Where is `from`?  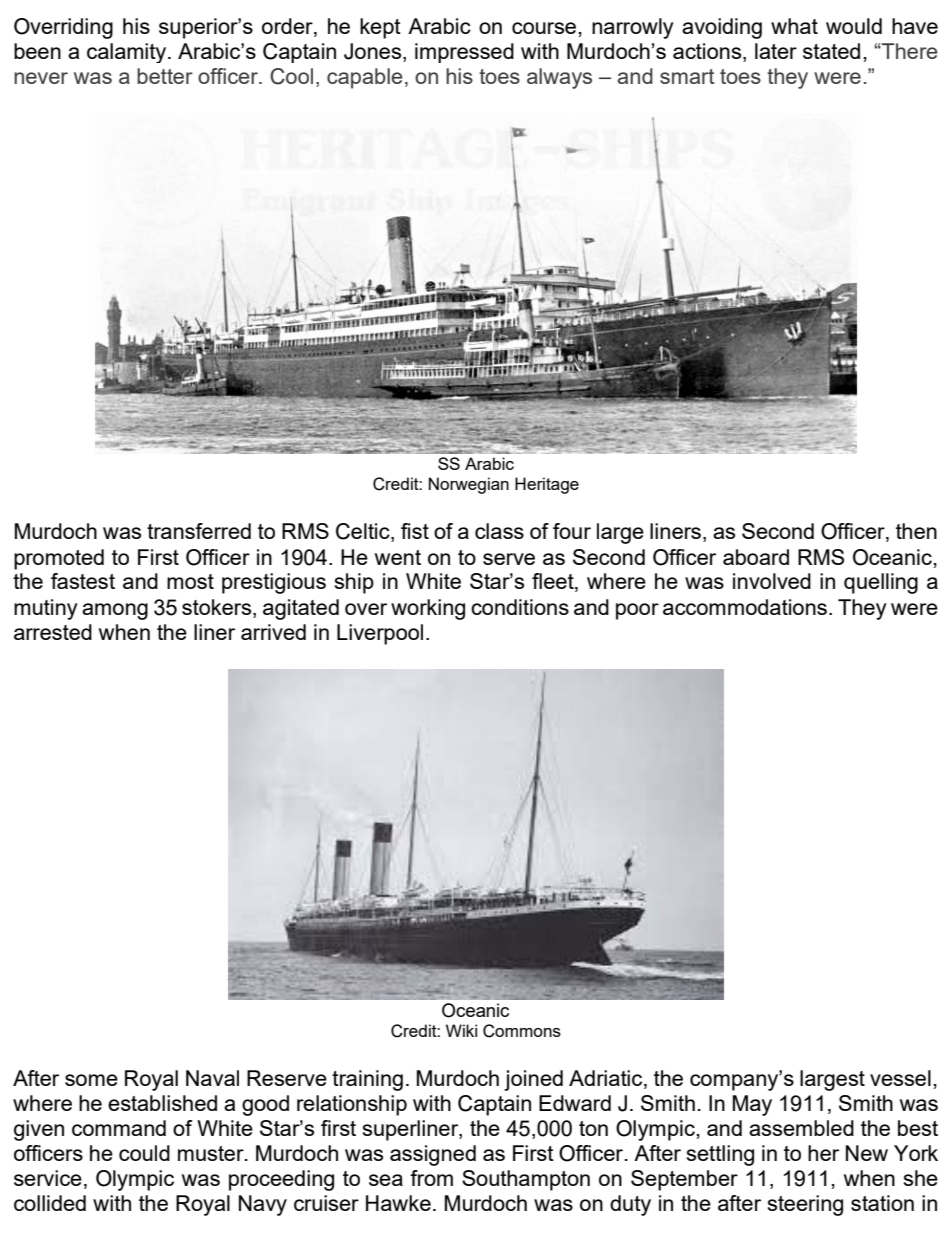
from is located at coordinates (431, 1178).
